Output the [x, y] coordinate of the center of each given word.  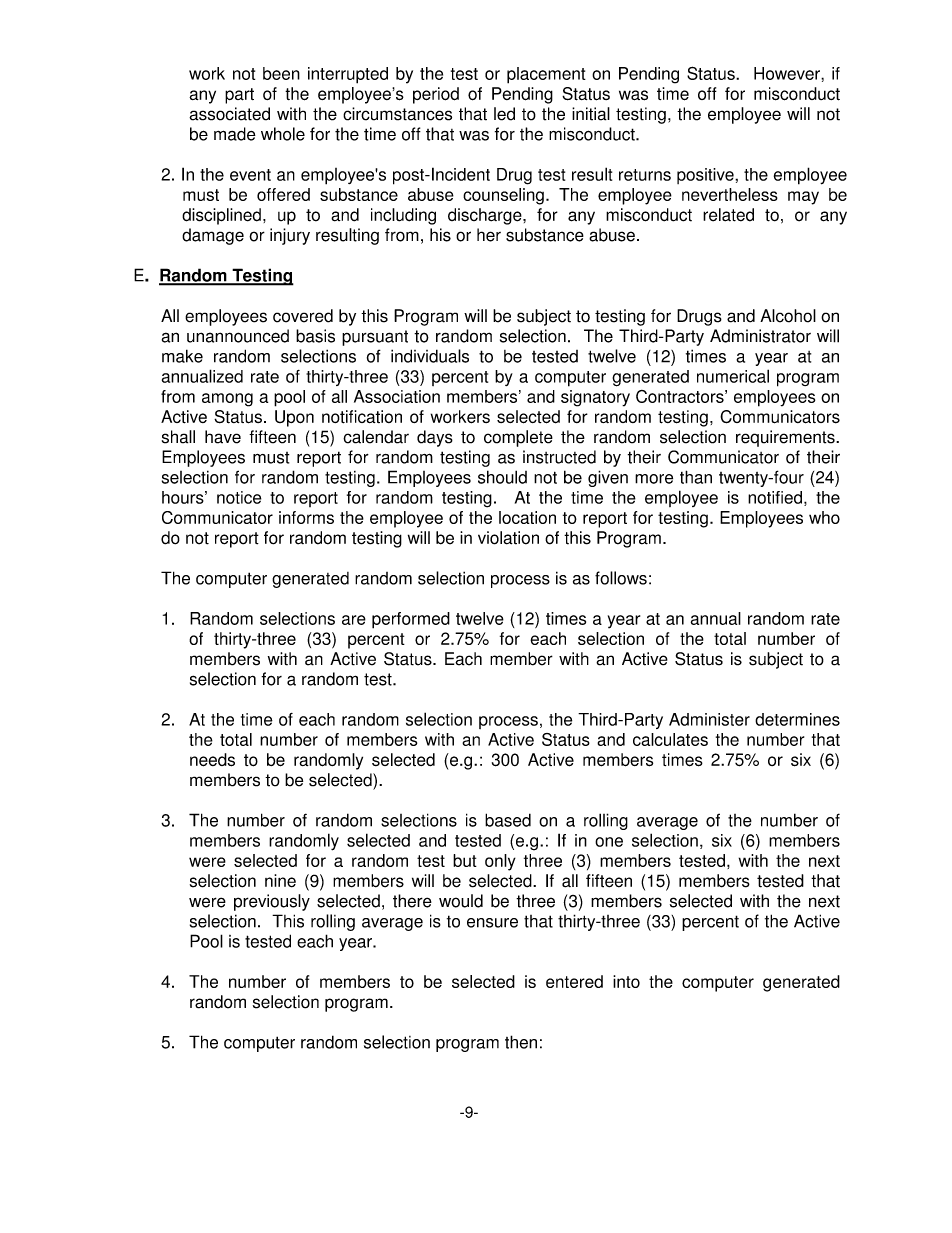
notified [775, 497]
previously [272, 902]
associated [229, 114]
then [521, 1042]
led [504, 114]
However [788, 73]
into [626, 981]
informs [306, 517]
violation [508, 538]
